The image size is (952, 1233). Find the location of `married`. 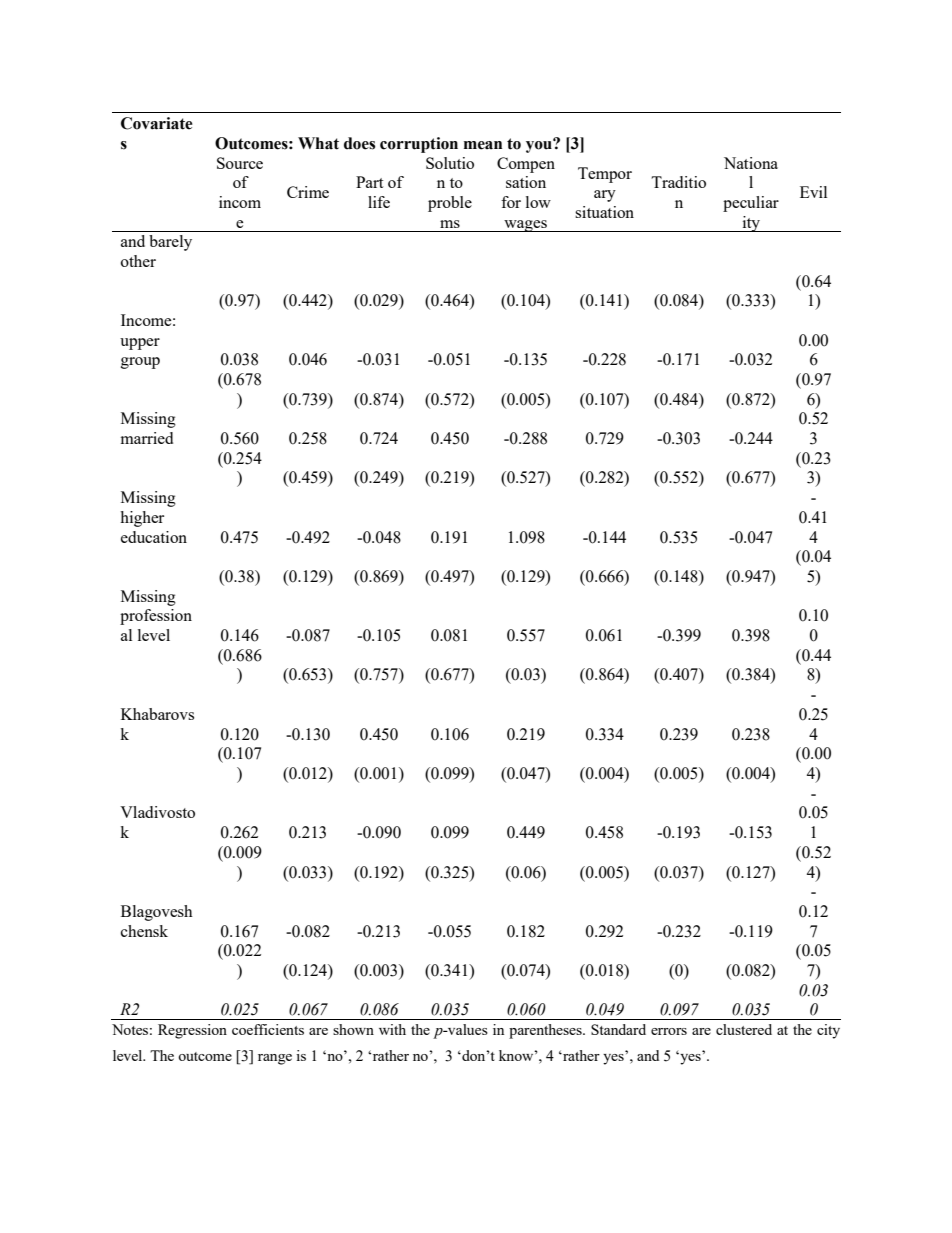

married is located at coordinates (147, 438).
